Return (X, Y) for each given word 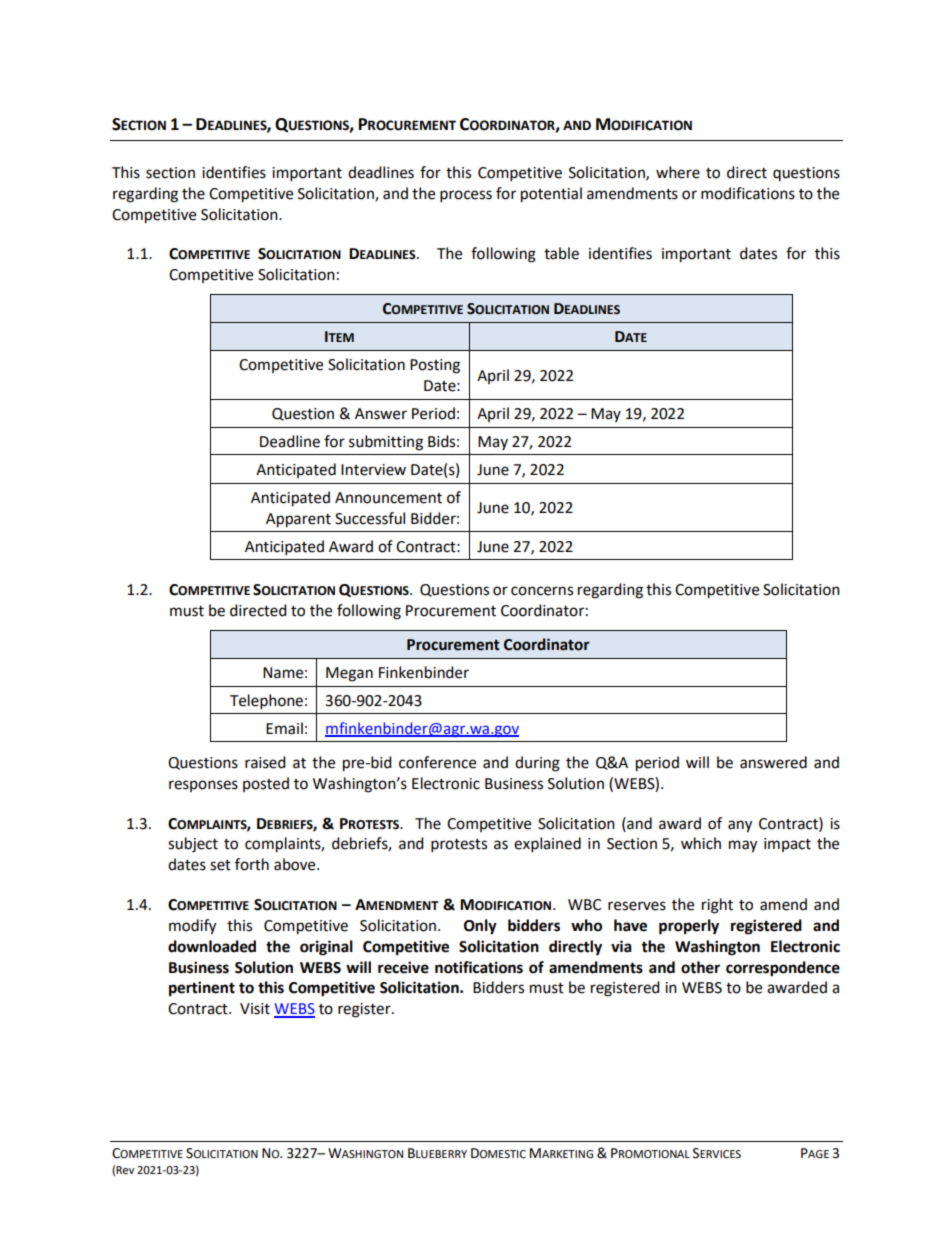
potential (551, 195)
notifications (479, 967)
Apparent (298, 520)
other (700, 967)
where (678, 172)
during (537, 764)
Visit (255, 1009)
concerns (542, 591)
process (466, 196)
